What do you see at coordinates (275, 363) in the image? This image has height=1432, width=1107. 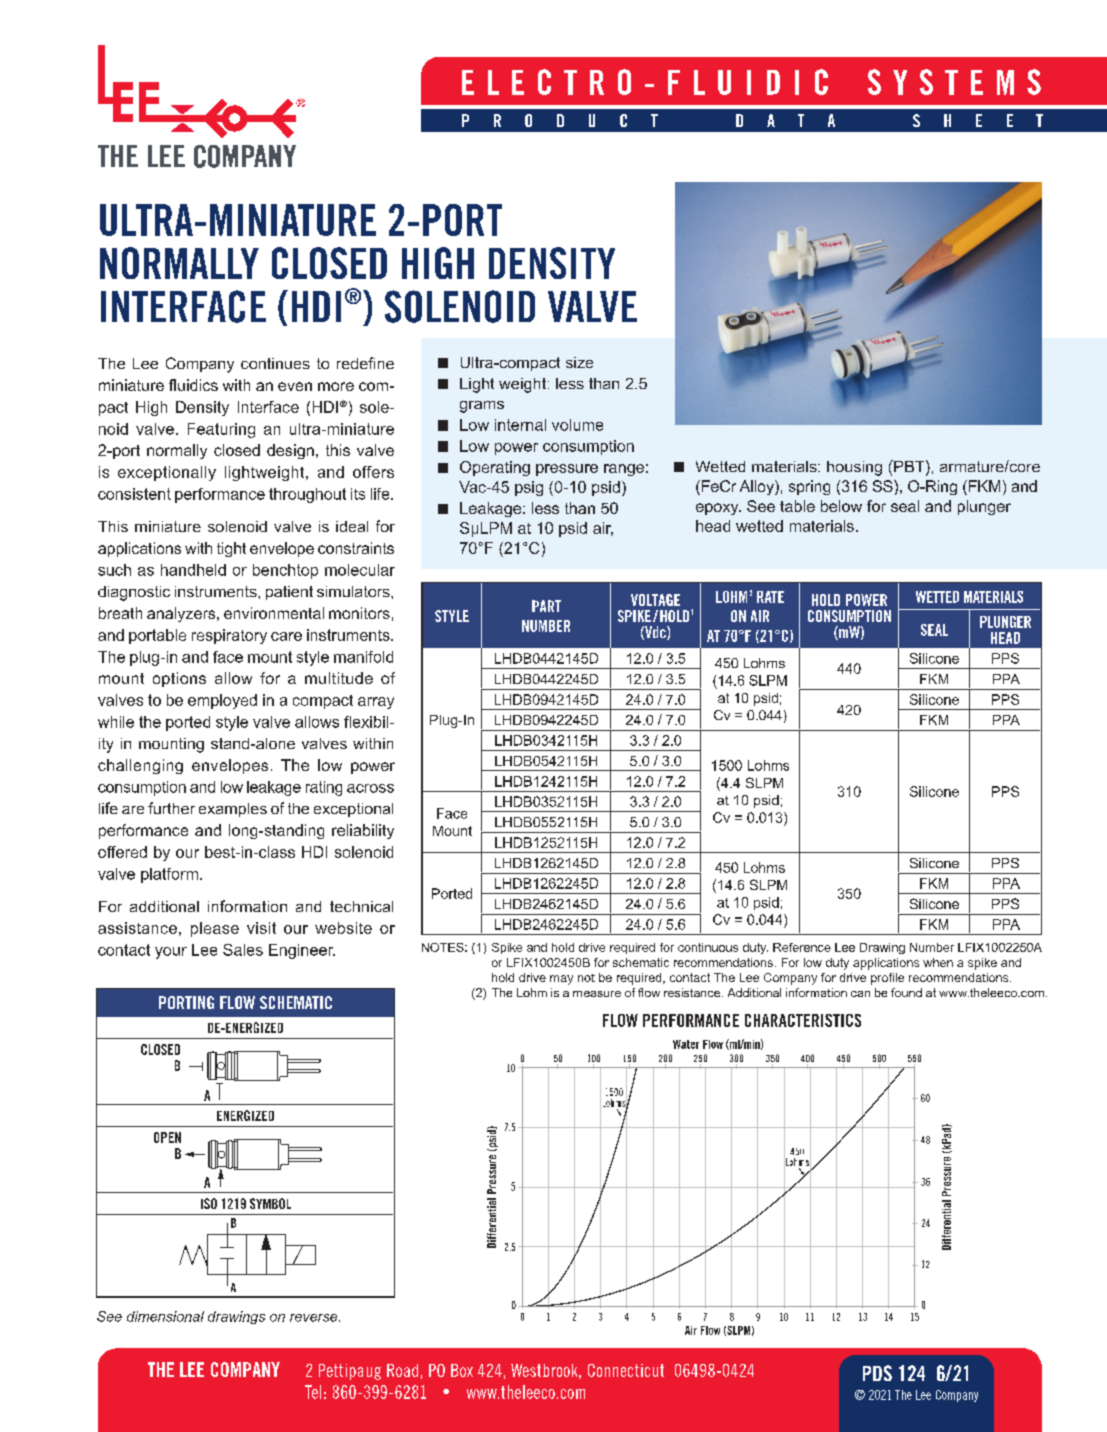 I see `continues` at bounding box center [275, 363].
